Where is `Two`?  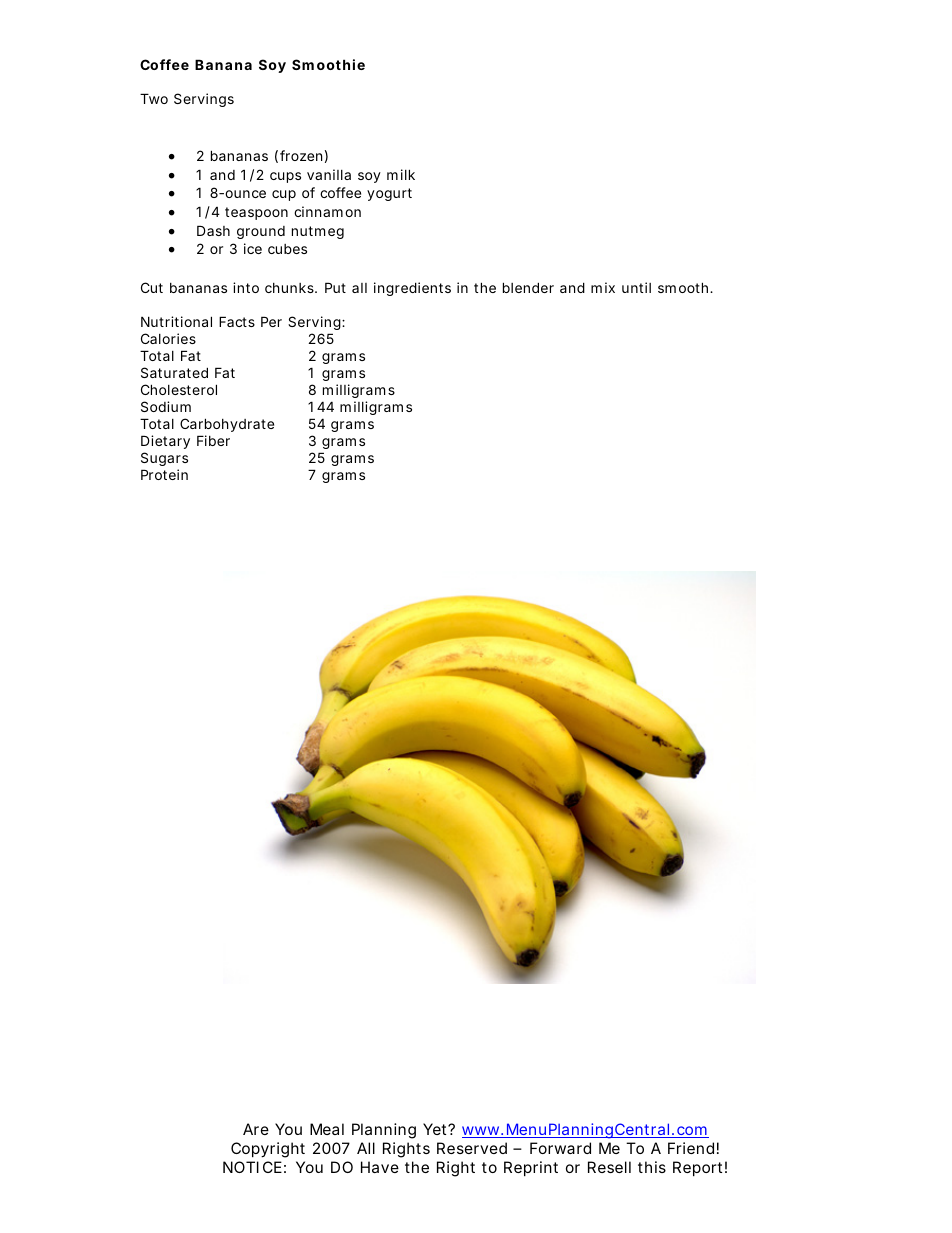
Two is located at coordinates (154, 98).
